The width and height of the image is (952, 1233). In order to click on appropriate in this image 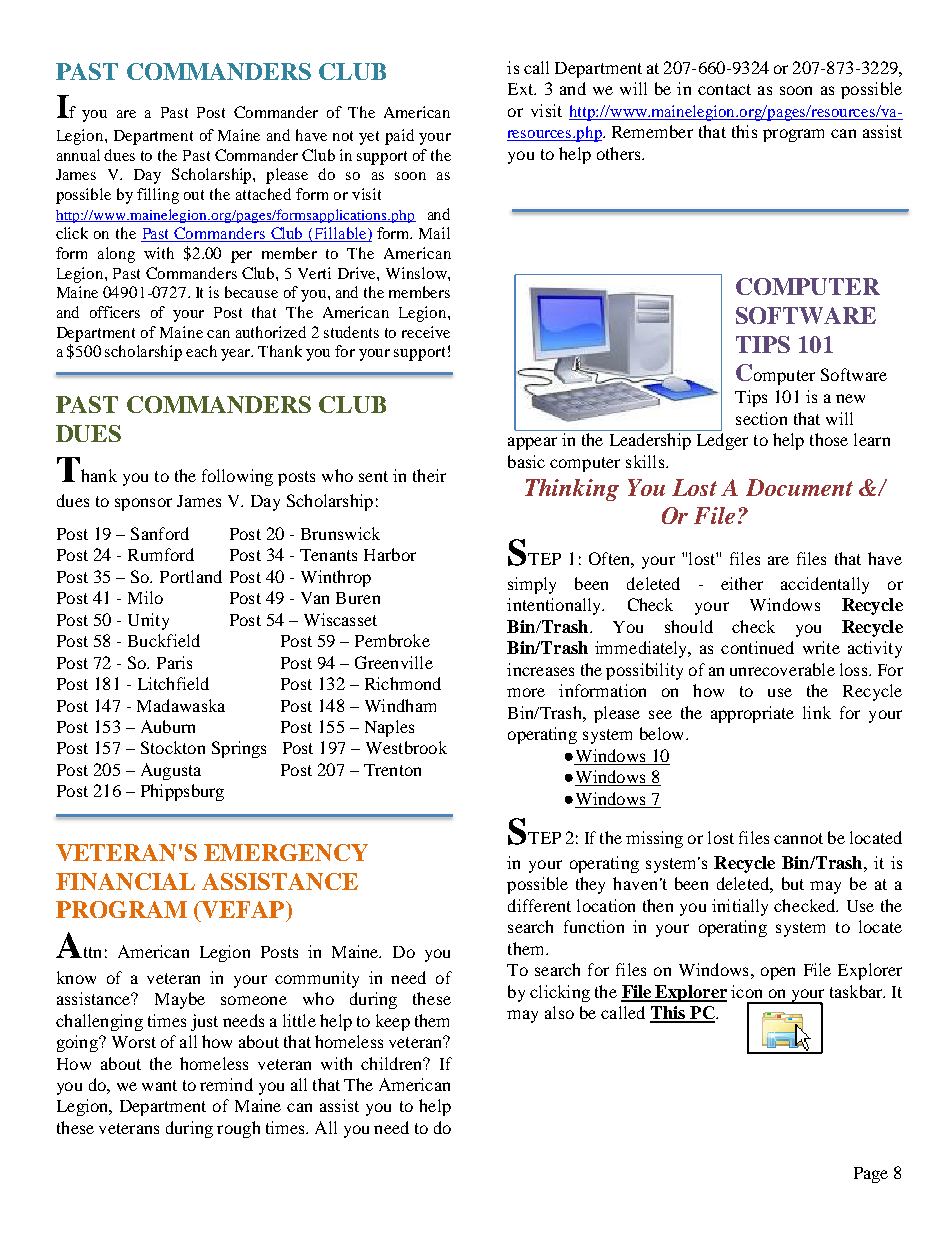, I will do `click(752, 714)`.
